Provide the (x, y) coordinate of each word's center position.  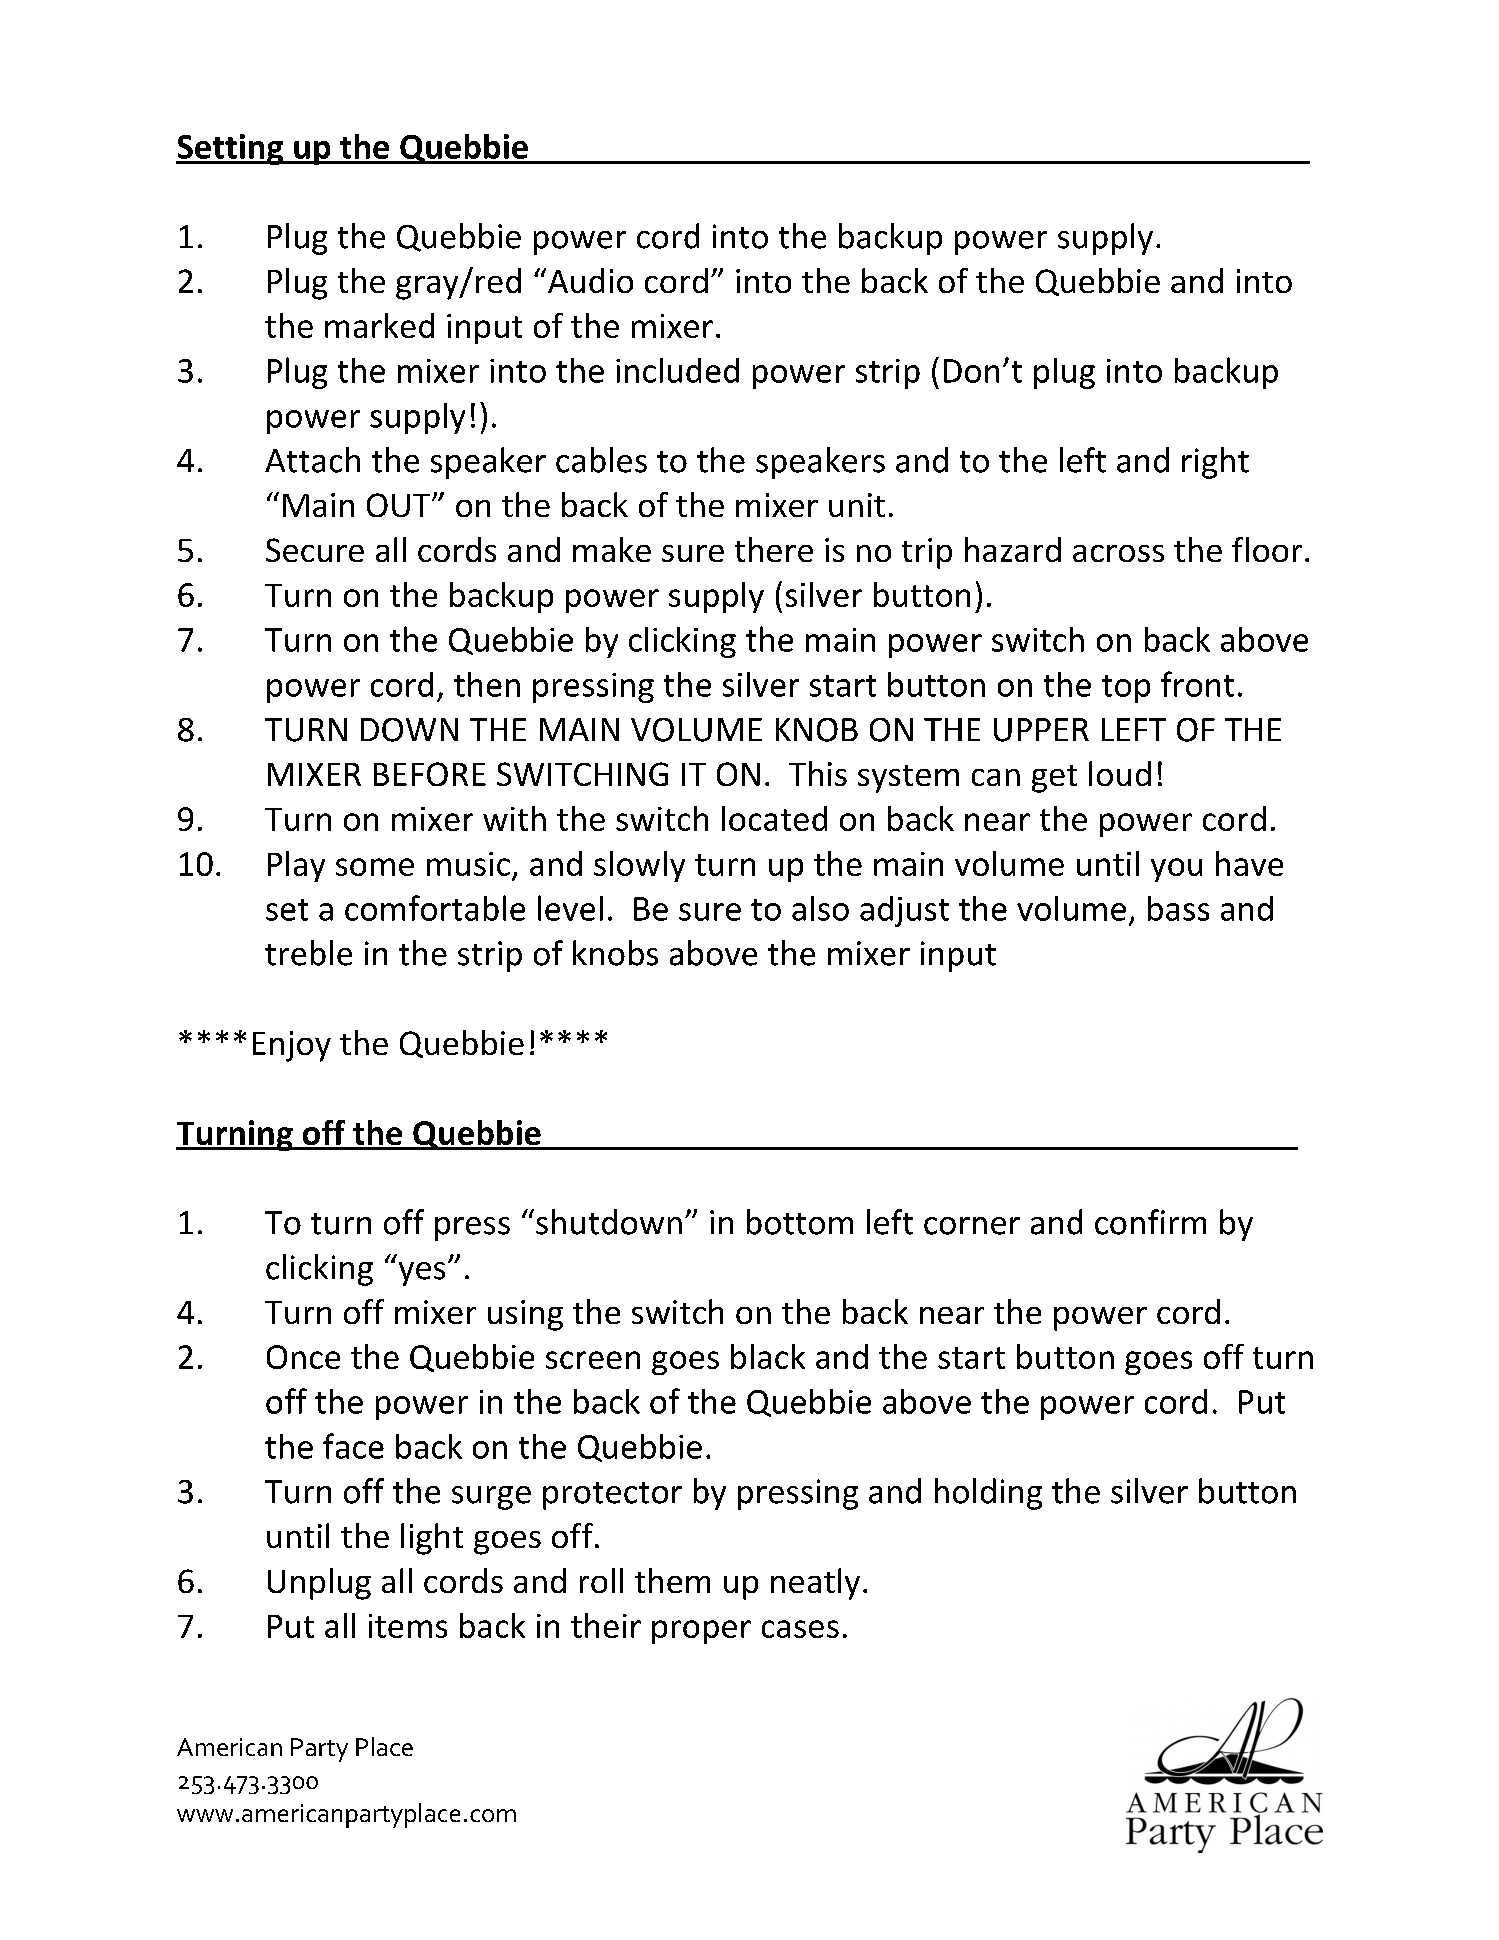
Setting (231, 149)
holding (988, 1494)
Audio (590, 280)
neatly (815, 1584)
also (820, 908)
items (408, 1626)
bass (1178, 908)
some (375, 867)
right (1215, 463)
